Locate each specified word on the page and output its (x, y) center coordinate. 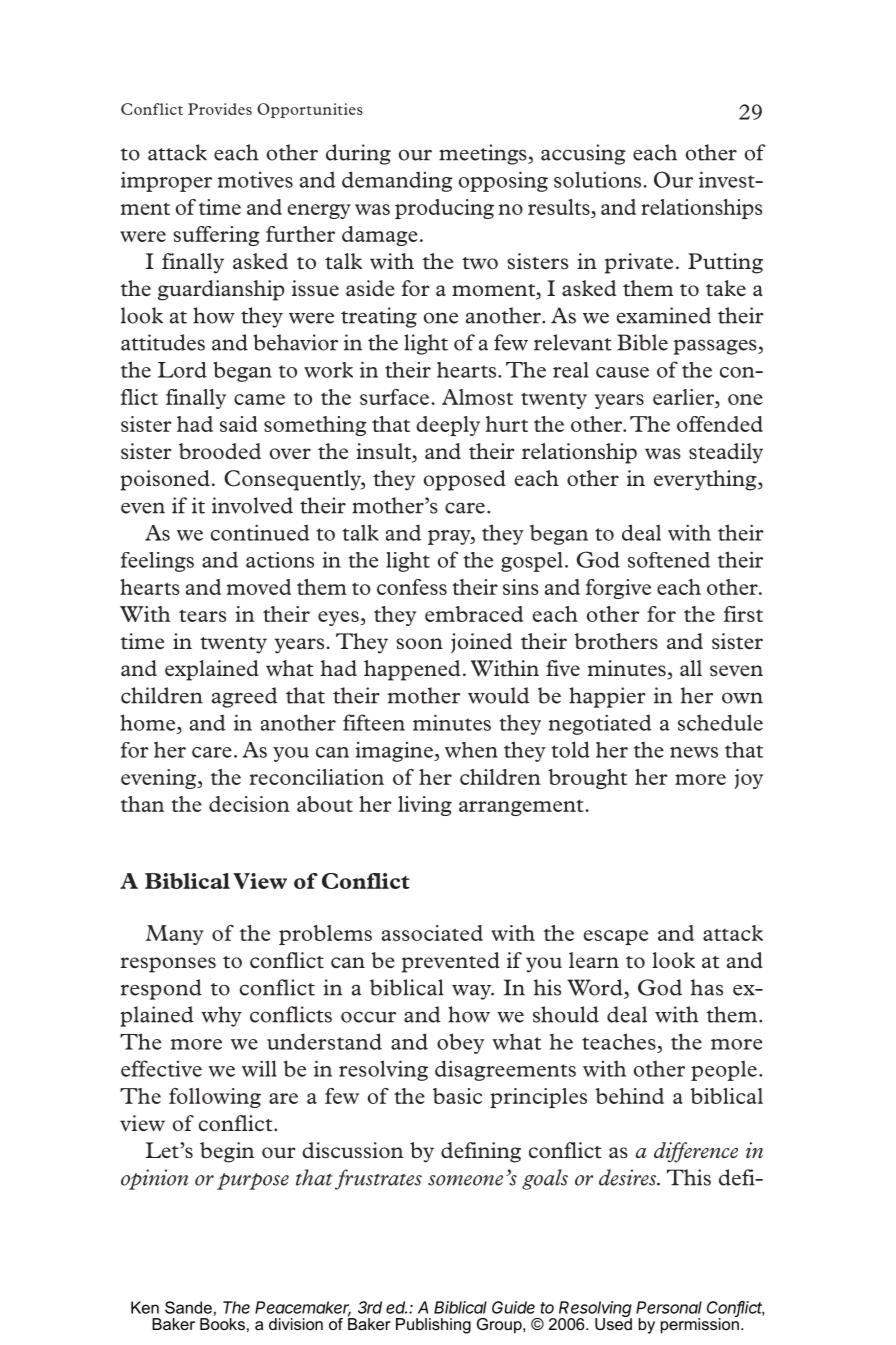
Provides (220, 109)
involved (252, 505)
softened (669, 560)
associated (432, 933)
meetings (484, 154)
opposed (465, 480)
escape (616, 937)
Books (222, 1324)
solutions (597, 179)
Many (175, 935)
